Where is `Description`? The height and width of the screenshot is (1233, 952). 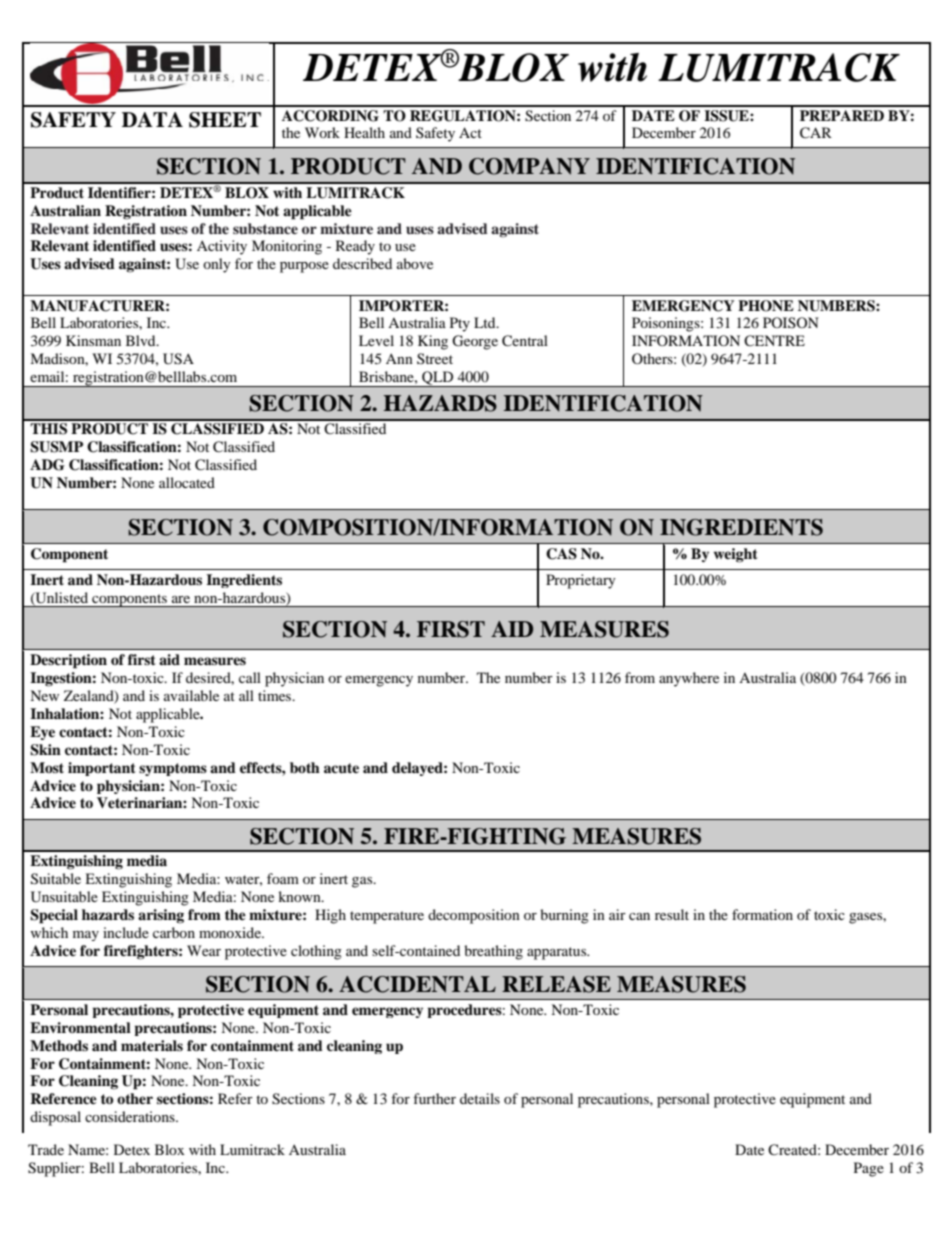
Description is located at coordinates (68, 661).
